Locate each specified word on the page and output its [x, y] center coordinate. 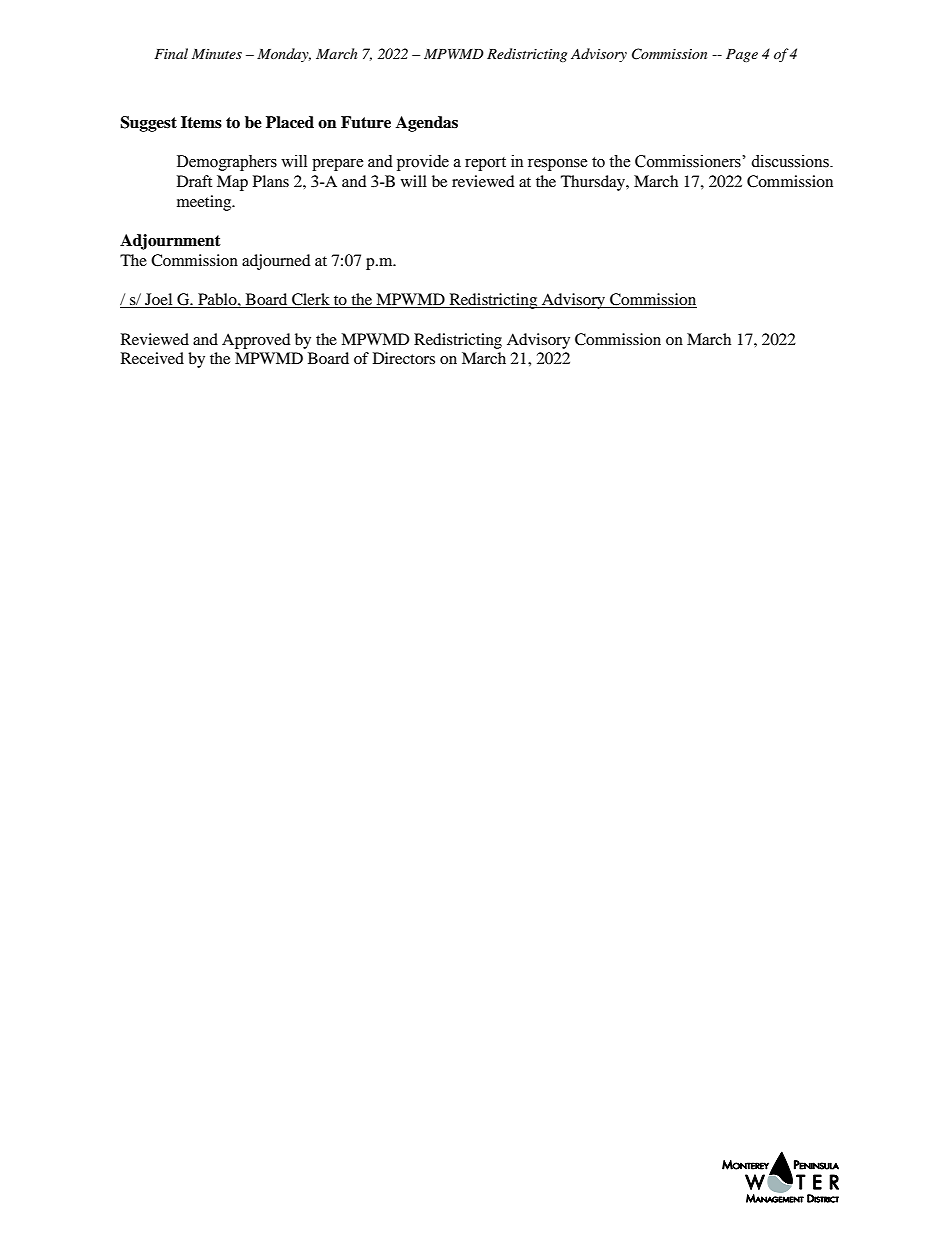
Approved [256, 341]
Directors [404, 358]
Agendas [427, 124]
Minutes [217, 54]
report [485, 164]
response [558, 165]
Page [742, 55]
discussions [791, 161]
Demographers [227, 163]
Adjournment [170, 242]
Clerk [311, 300]
